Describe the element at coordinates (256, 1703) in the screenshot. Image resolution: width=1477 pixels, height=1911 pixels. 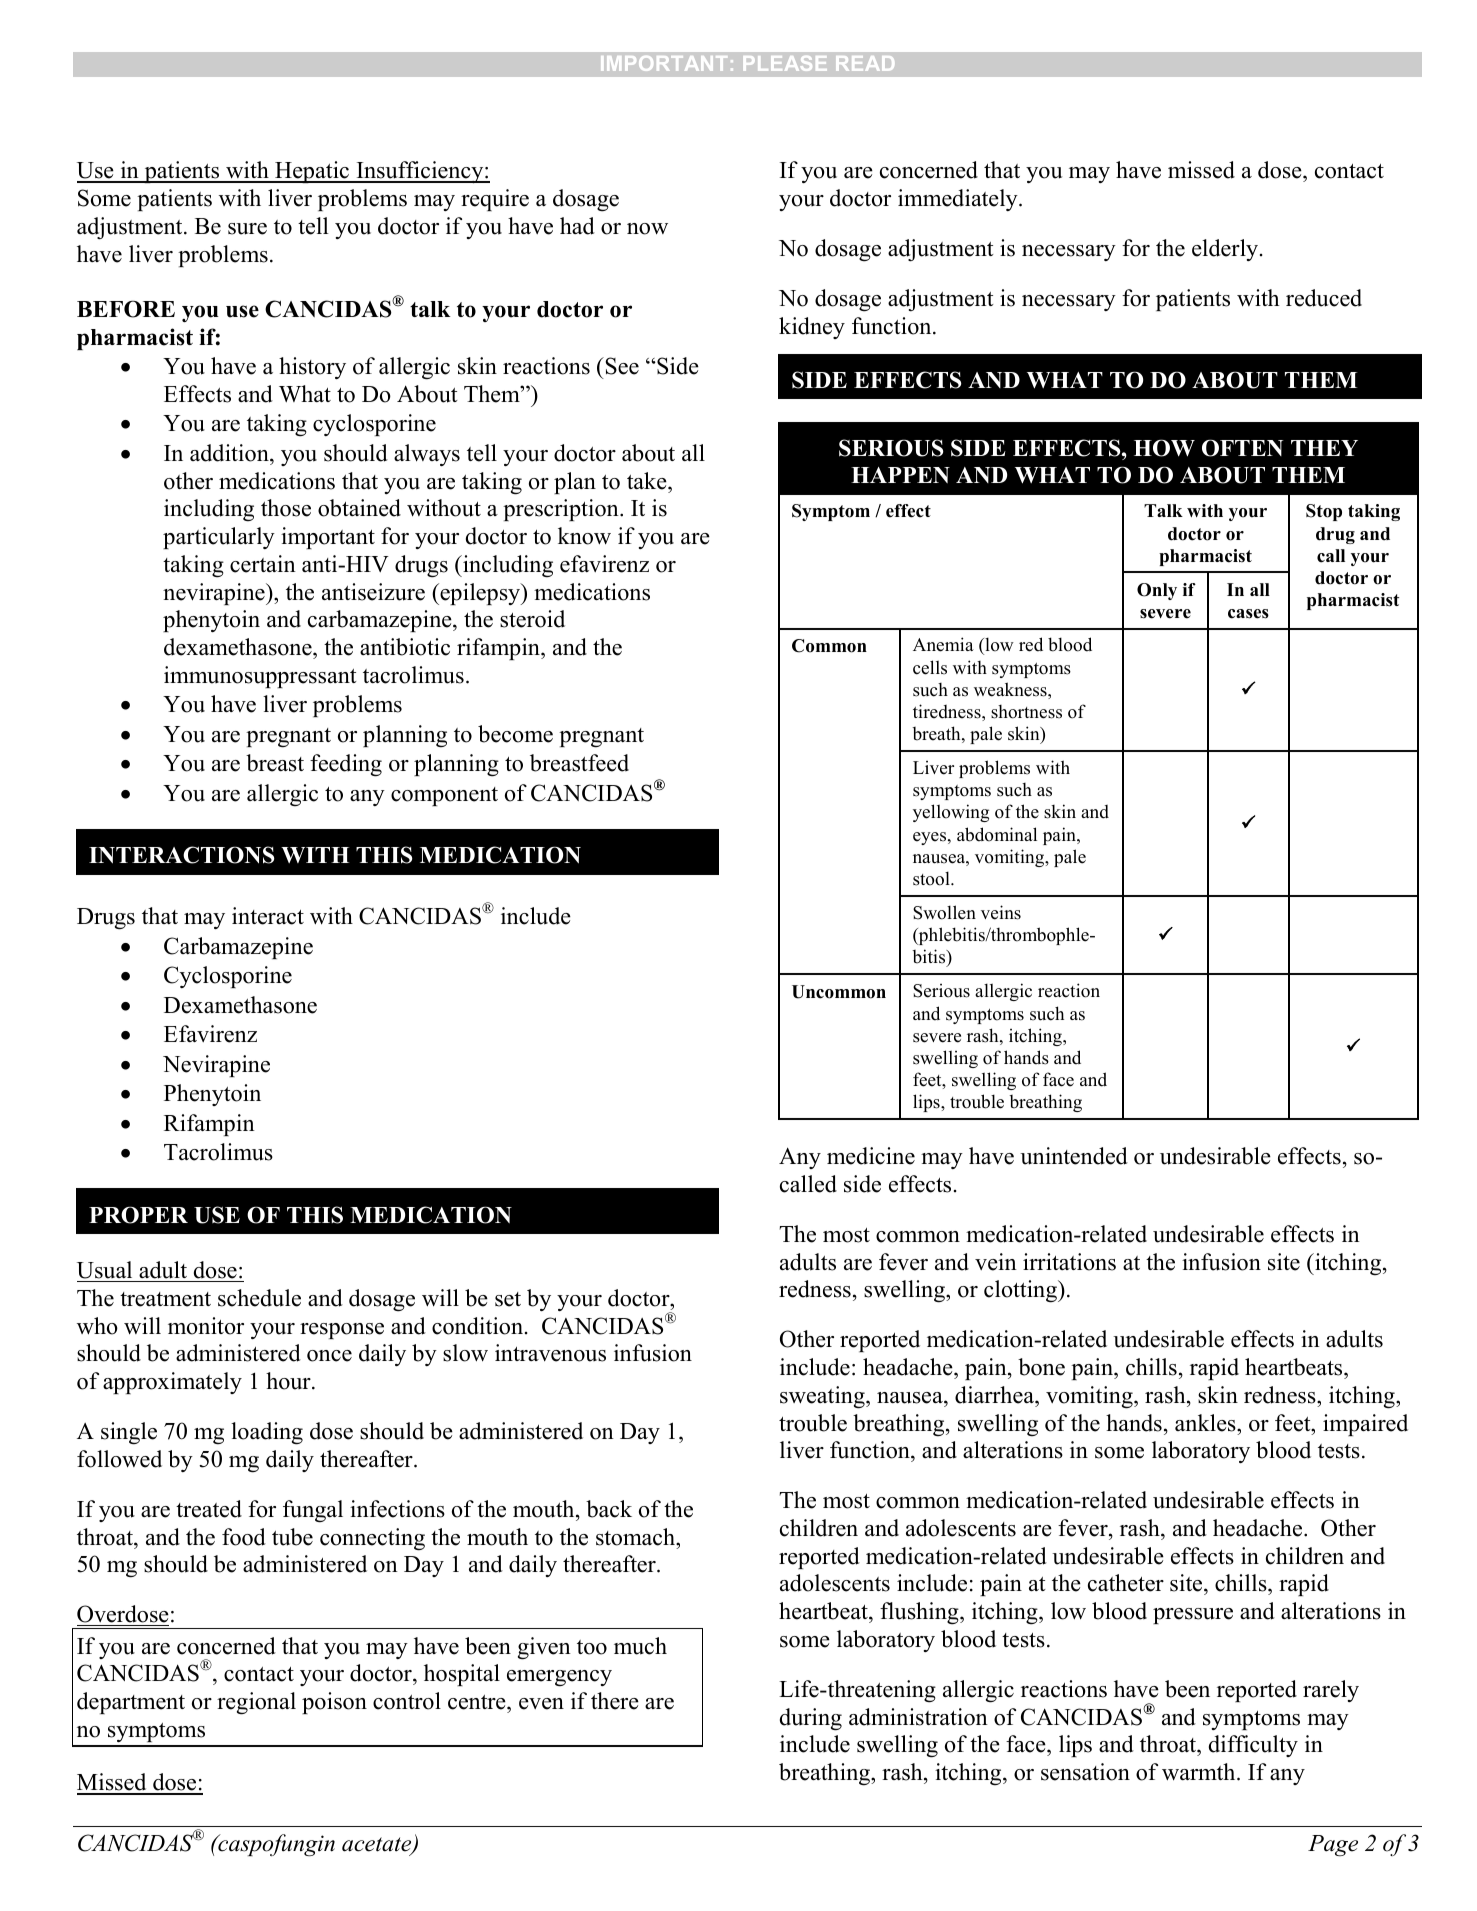
I see `regional` at that location.
